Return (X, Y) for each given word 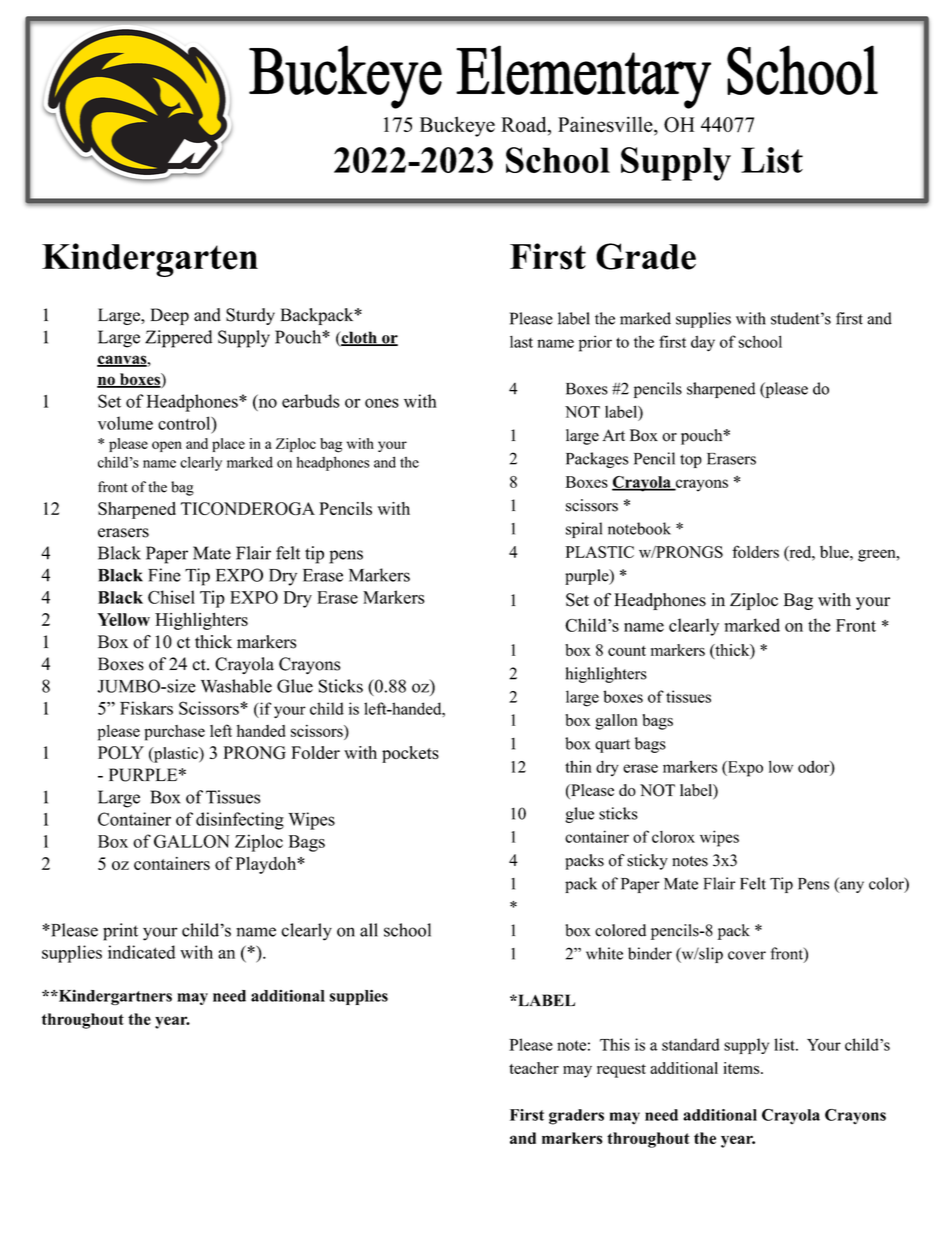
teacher (534, 1068)
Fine (164, 575)
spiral (584, 530)
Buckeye (457, 126)
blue (835, 552)
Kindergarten (150, 260)
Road (525, 125)
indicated (141, 952)
